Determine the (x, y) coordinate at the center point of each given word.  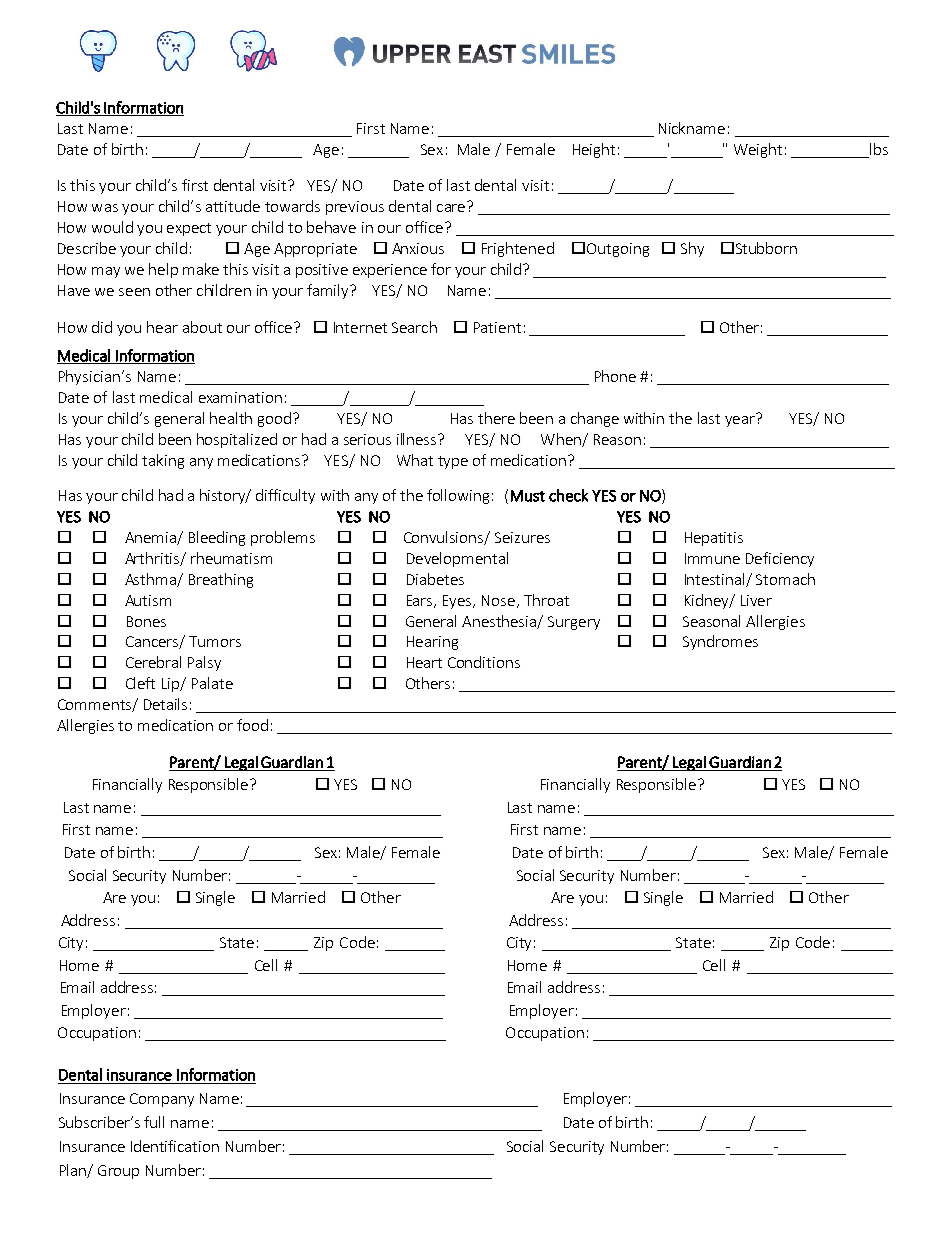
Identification (175, 1146)
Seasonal (711, 621)
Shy (692, 249)
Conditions (484, 662)
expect (189, 229)
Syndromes (720, 642)
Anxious (418, 248)
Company (162, 1100)
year (741, 420)
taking (163, 461)
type (453, 462)
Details (165, 704)
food (252, 725)
